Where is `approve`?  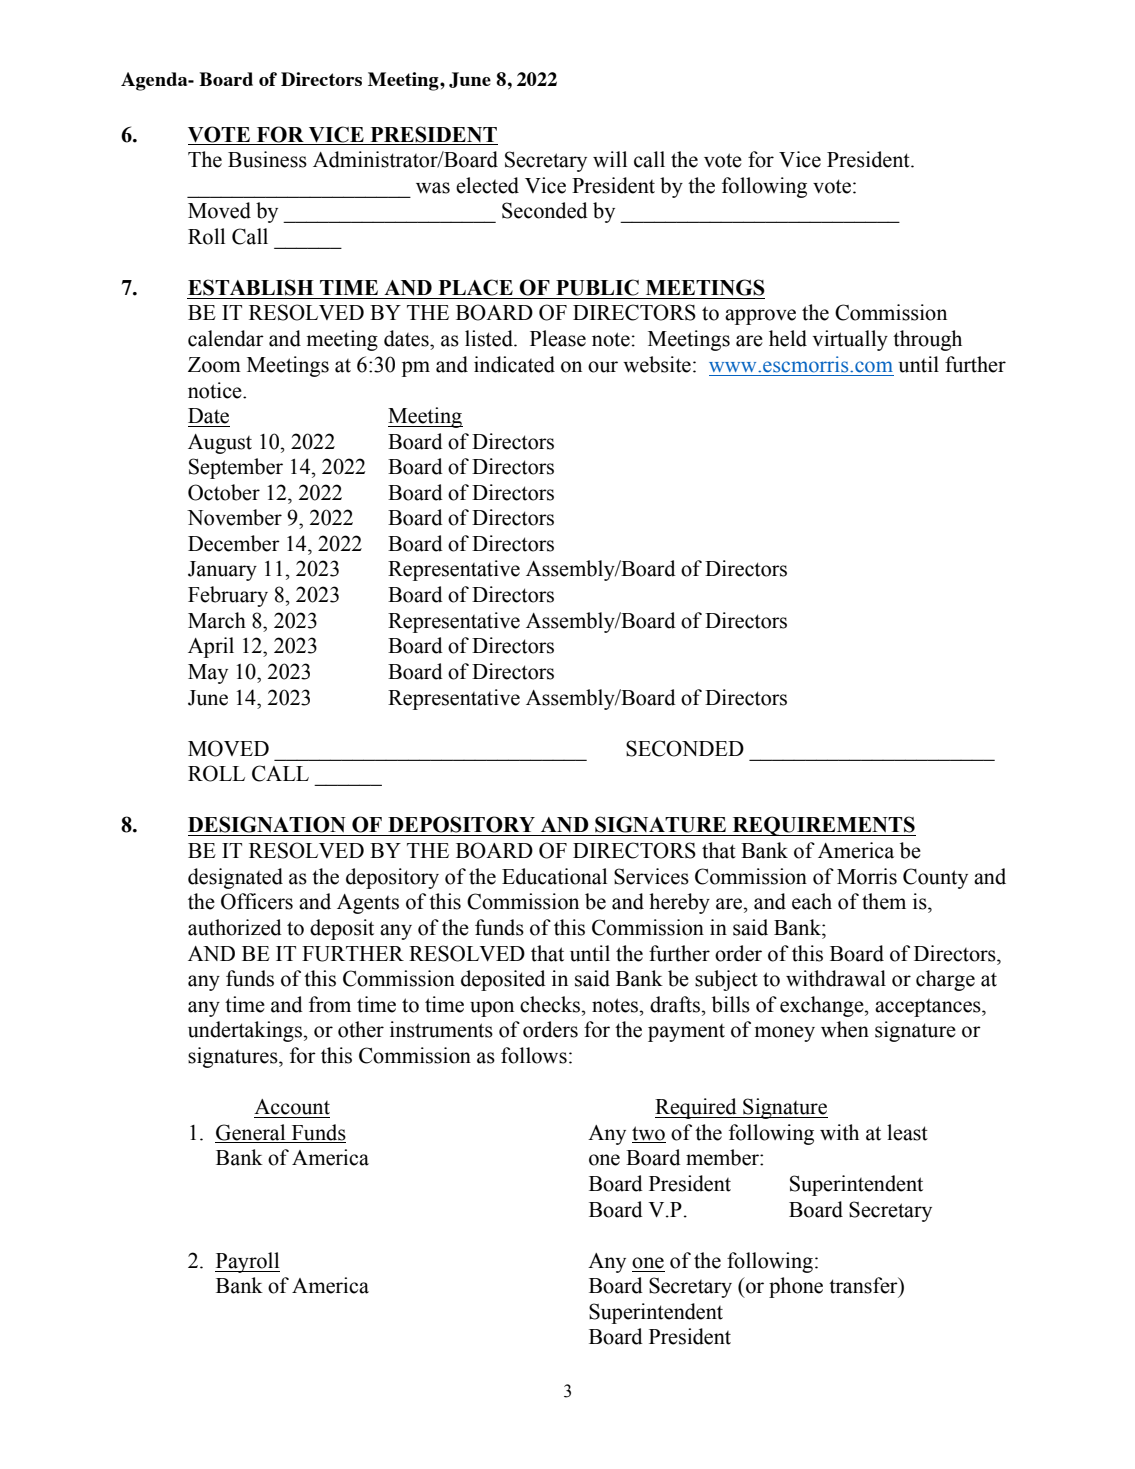
approve is located at coordinates (760, 317).
